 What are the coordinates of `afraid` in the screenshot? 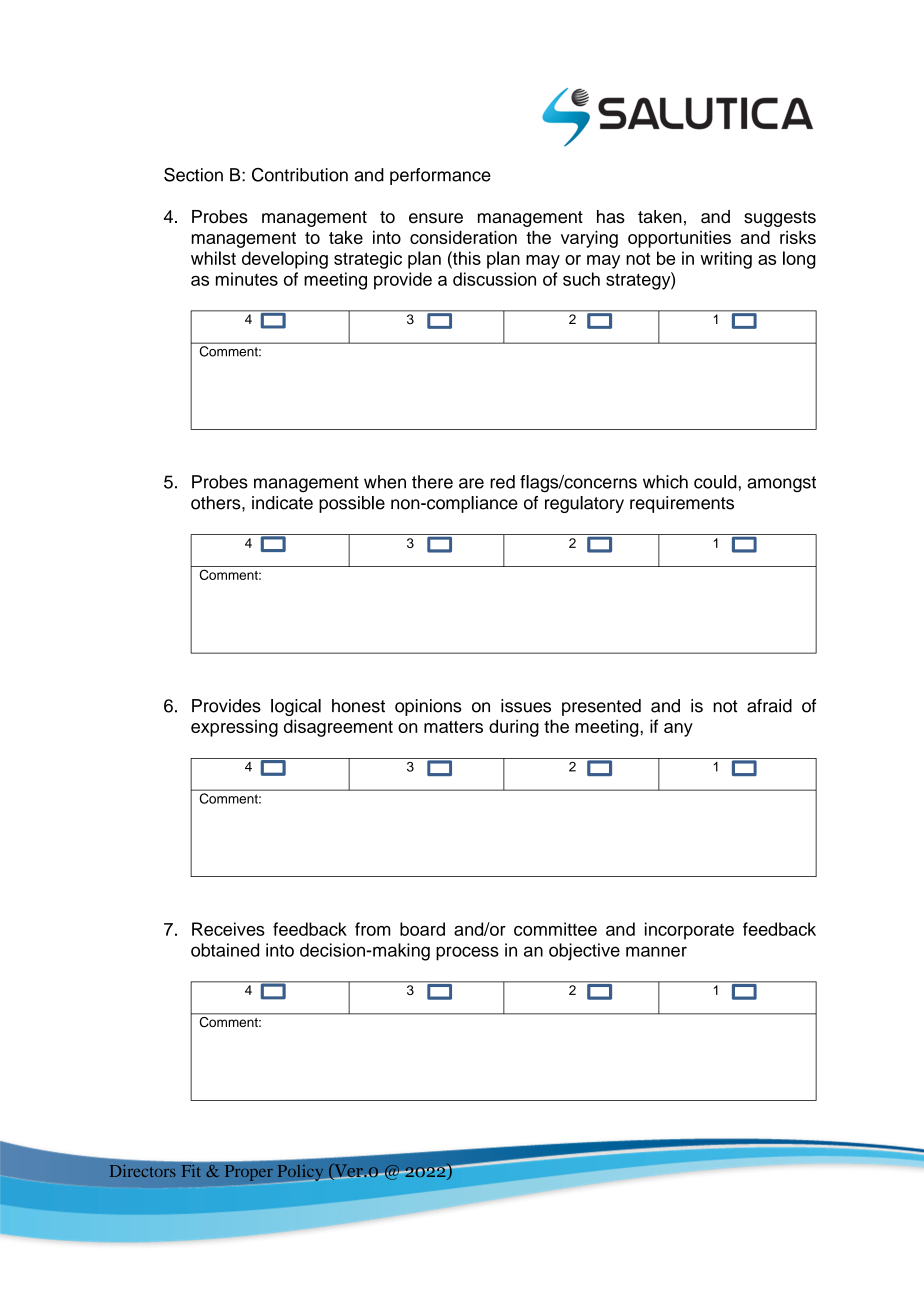 It's located at (769, 706).
